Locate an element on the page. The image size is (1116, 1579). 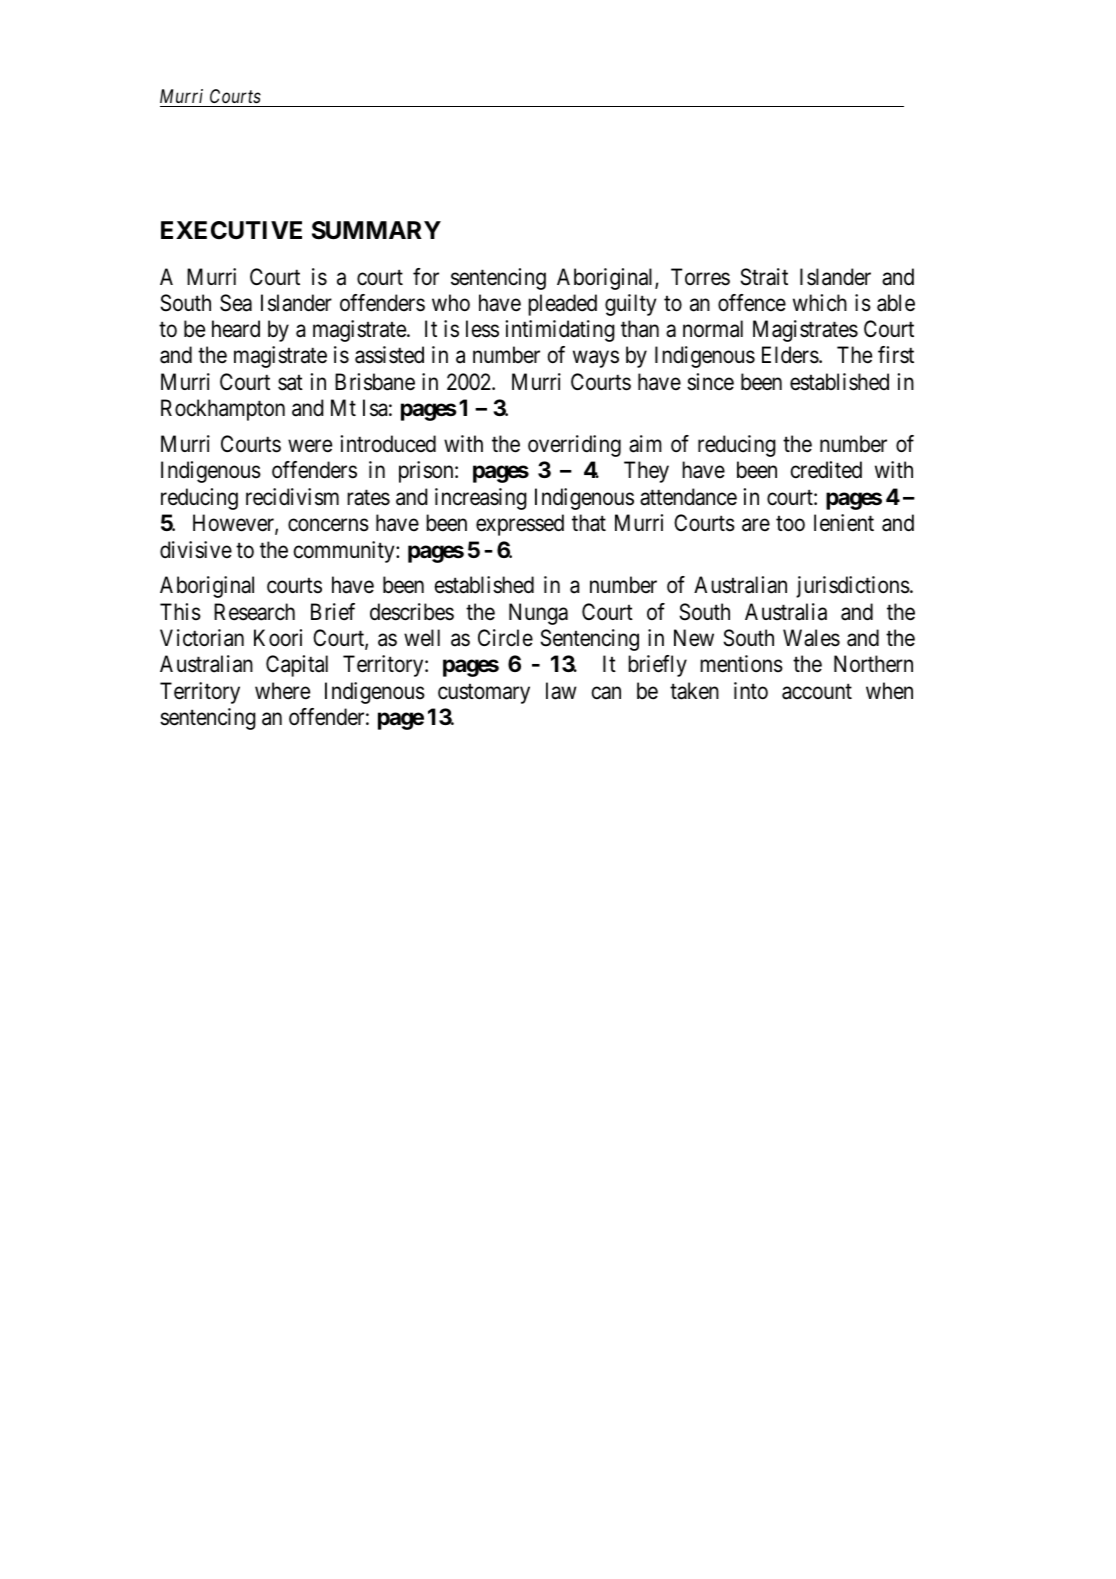
were is located at coordinates (310, 446).
